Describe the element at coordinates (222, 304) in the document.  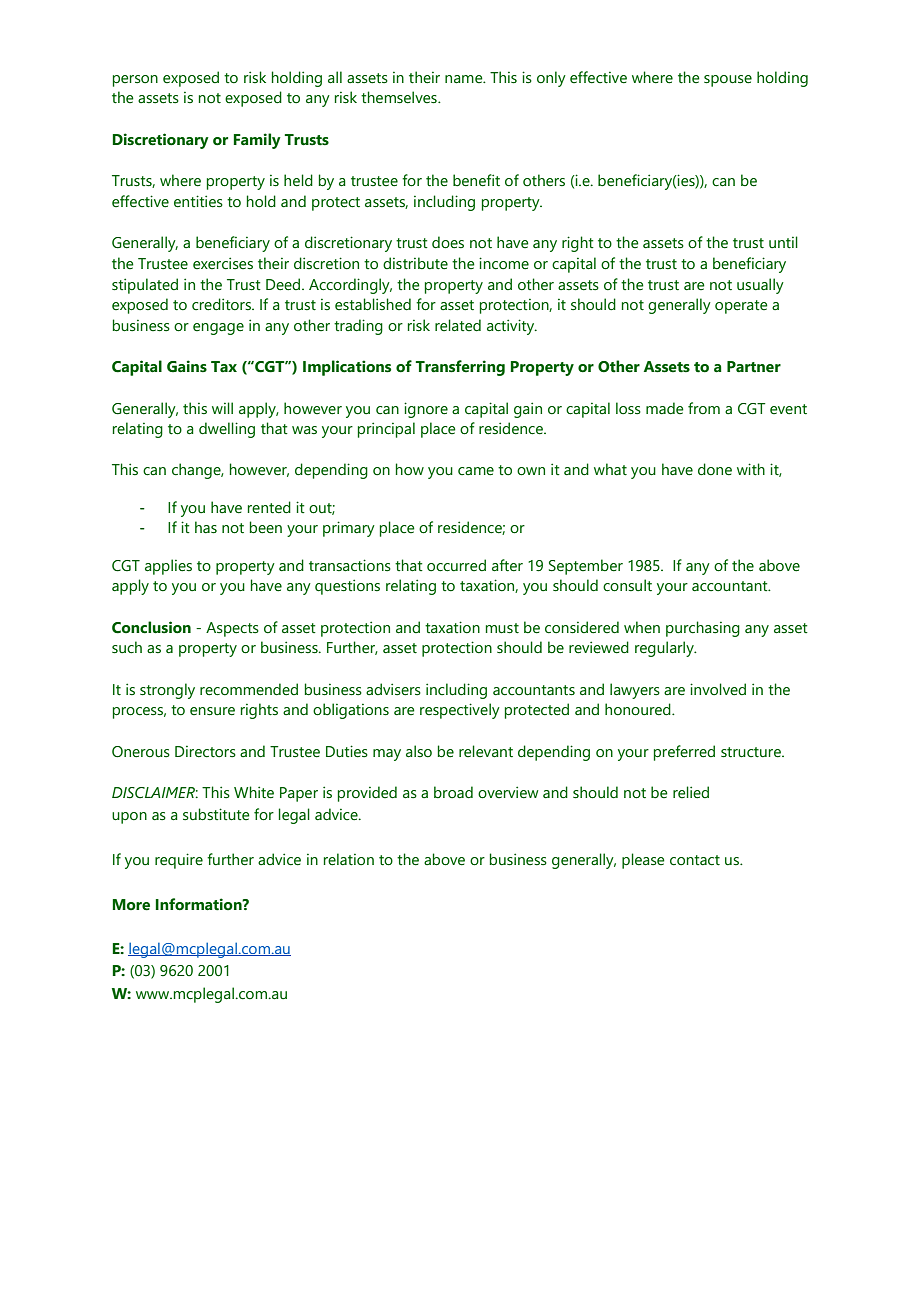
I see `creditors` at that location.
